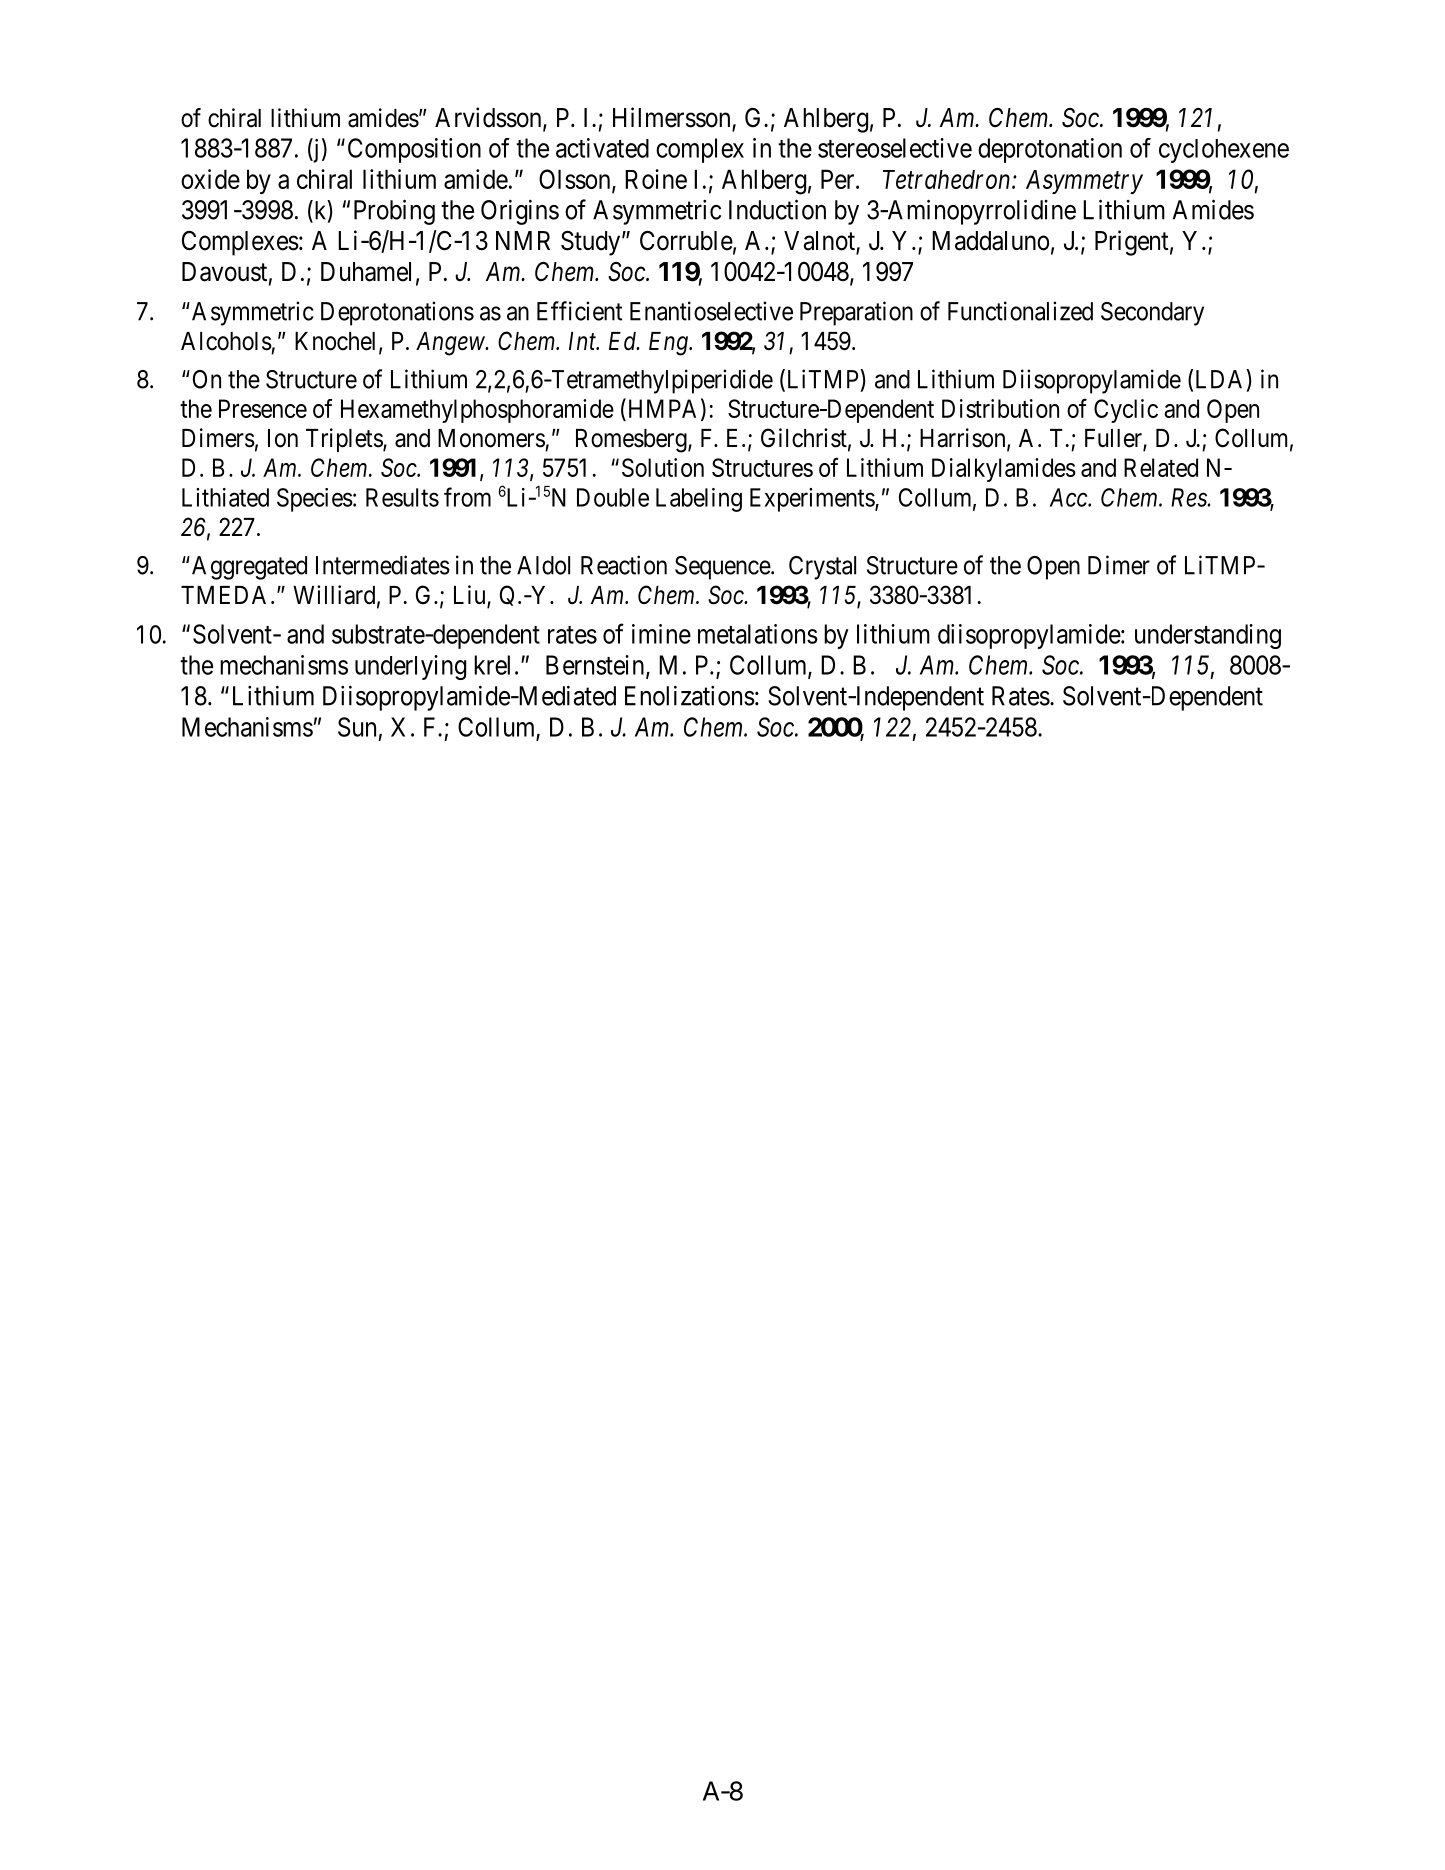 The image size is (1445, 1870). What do you see at coordinates (1126, 411) in the page?
I see `Cyclic` at bounding box center [1126, 411].
